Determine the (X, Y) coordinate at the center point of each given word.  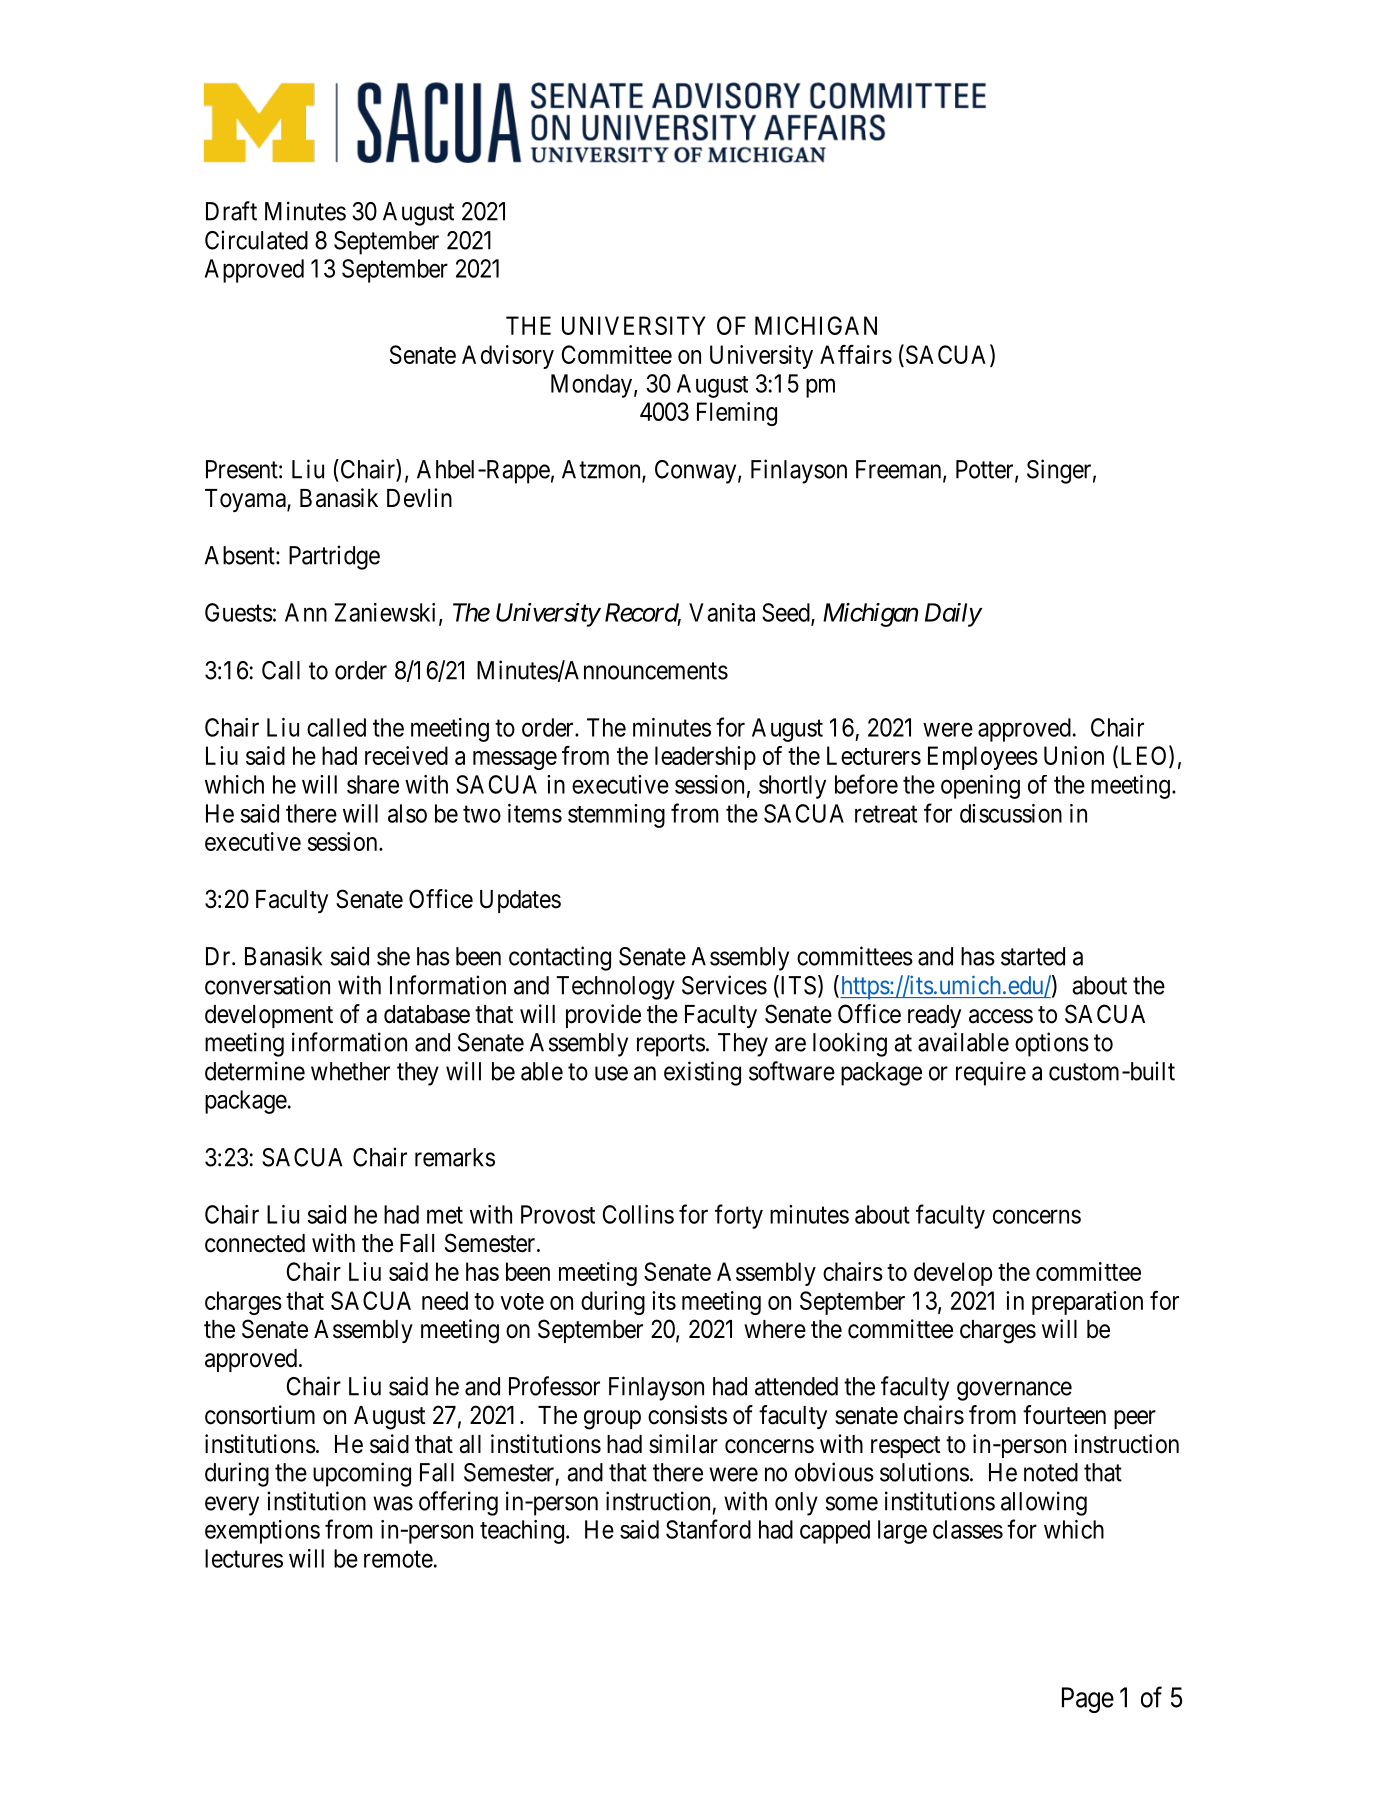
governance (1014, 1391)
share (373, 784)
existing (702, 1073)
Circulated (256, 240)
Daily (953, 615)
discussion (1011, 813)
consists (687, 1415)
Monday (591, 386)
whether (350, 1071)
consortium (260, 1415)
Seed (787, 613)
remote (398, 1559)
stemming (616, 816)
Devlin (419, 498)
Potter (986, 470)
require (991, 1073)
